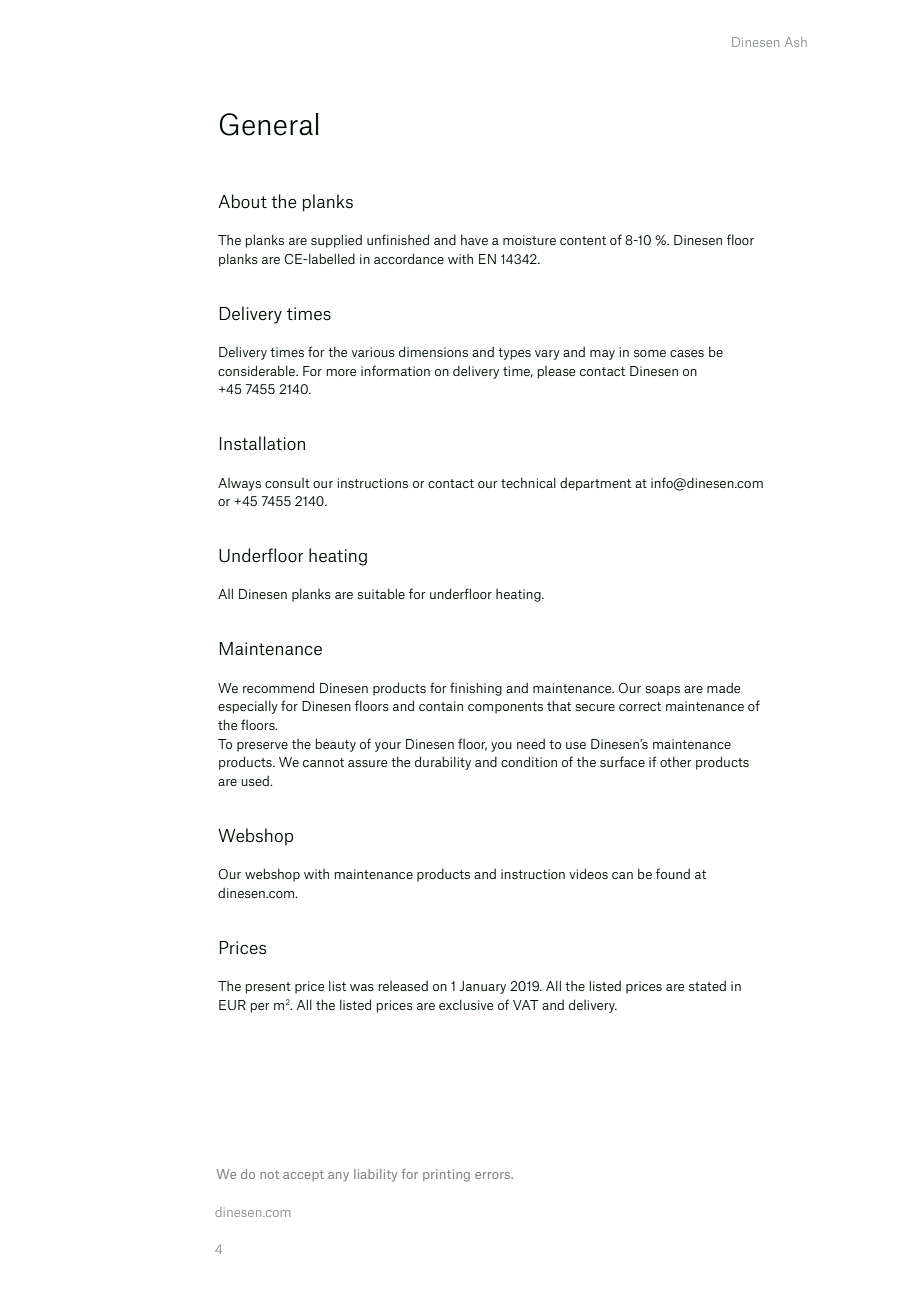  Describe the element at coordinates (687, 353) in the page. I see `cases` at that location.
